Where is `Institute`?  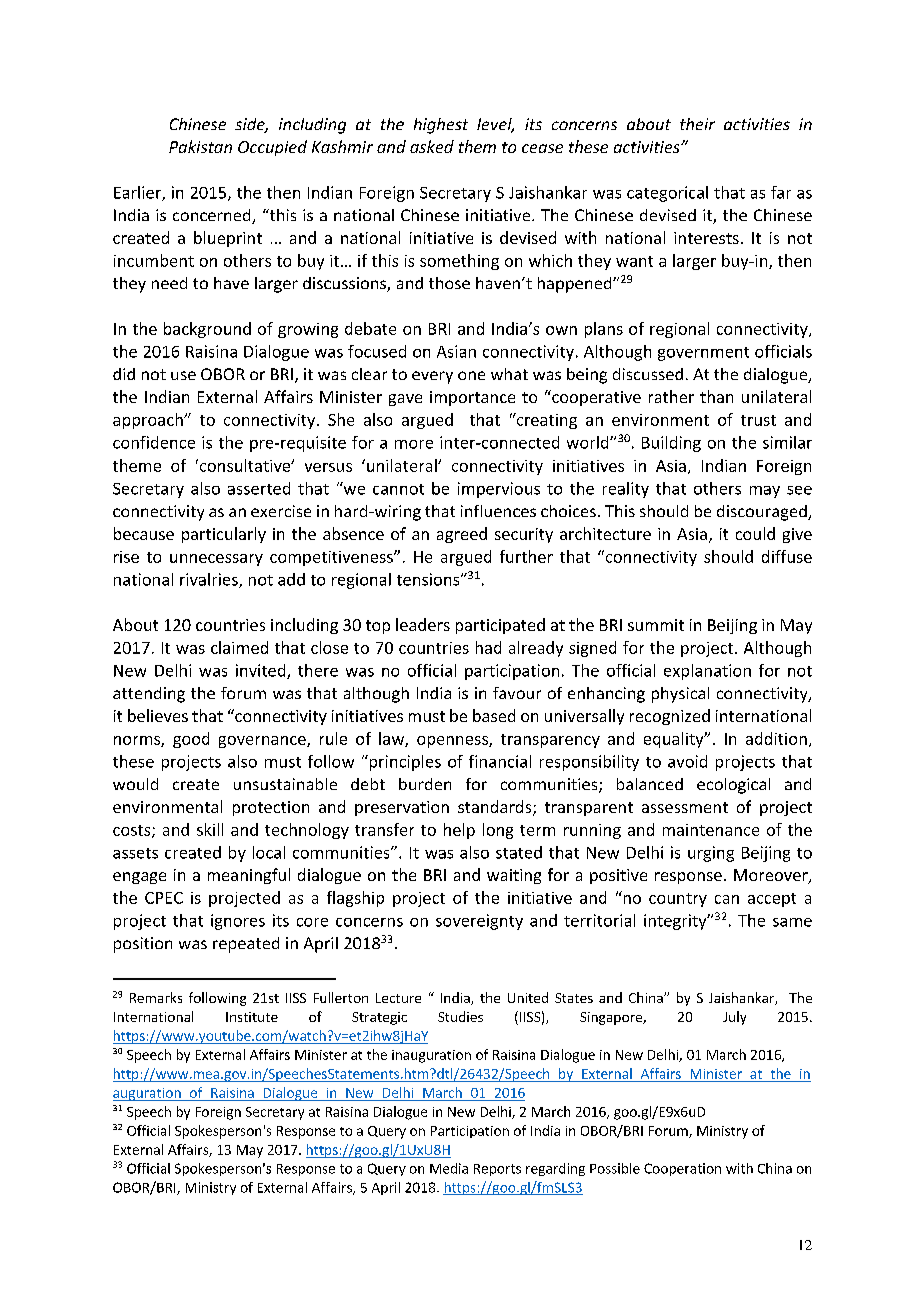
Institute is located at coordinates (252, 1017).
